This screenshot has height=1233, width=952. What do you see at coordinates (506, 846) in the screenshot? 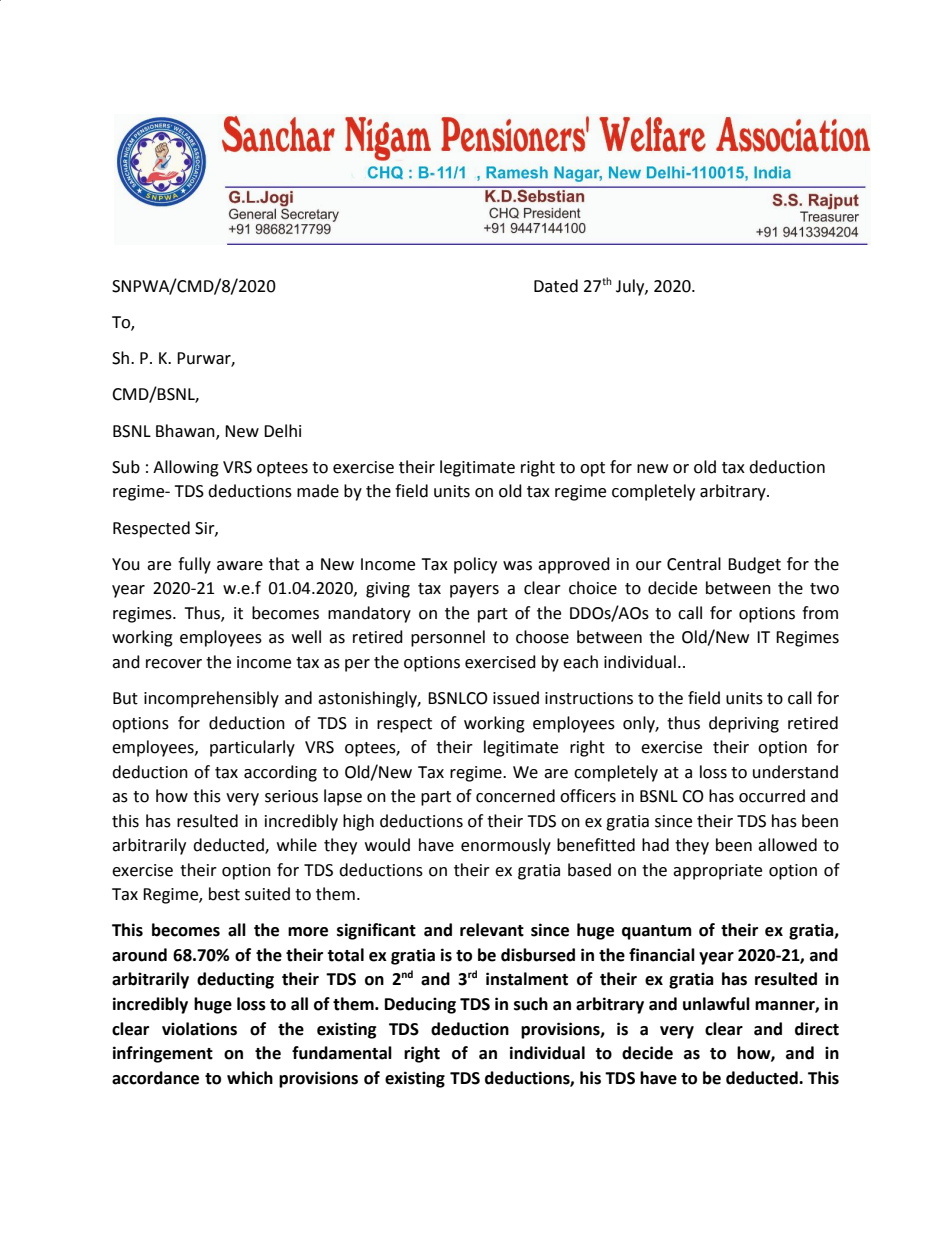
I see `enormously` at bounding box center [506, 846].
